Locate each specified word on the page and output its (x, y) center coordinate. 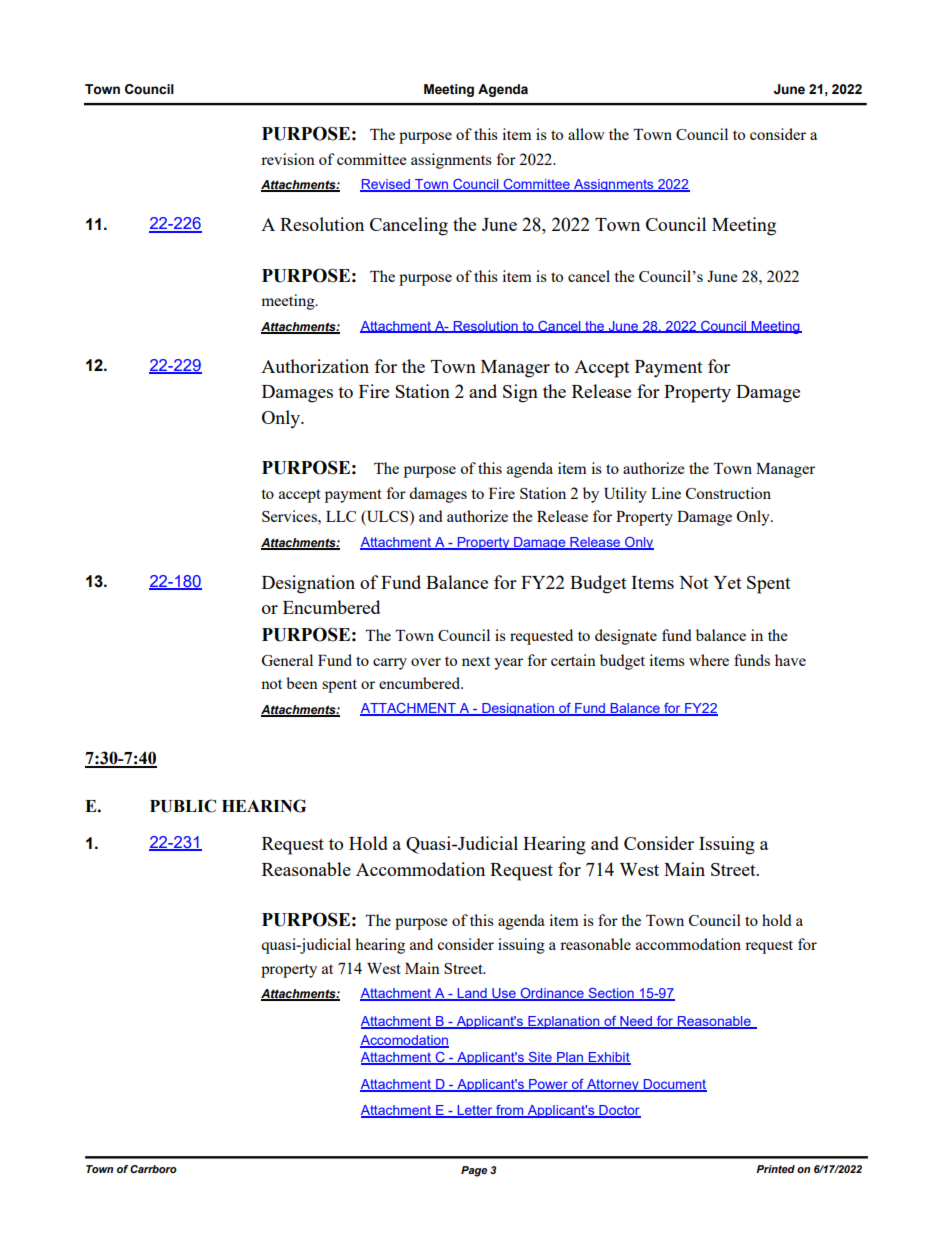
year (508, 664)
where (709, 660)
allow (586, 134)
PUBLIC (183, 806)
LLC (341, 516)
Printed (775, 1169)
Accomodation (404, 1041)
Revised (386, 185)
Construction (728, 493)
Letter (475, 1111)
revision (288, 159)
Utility (625, 495)
